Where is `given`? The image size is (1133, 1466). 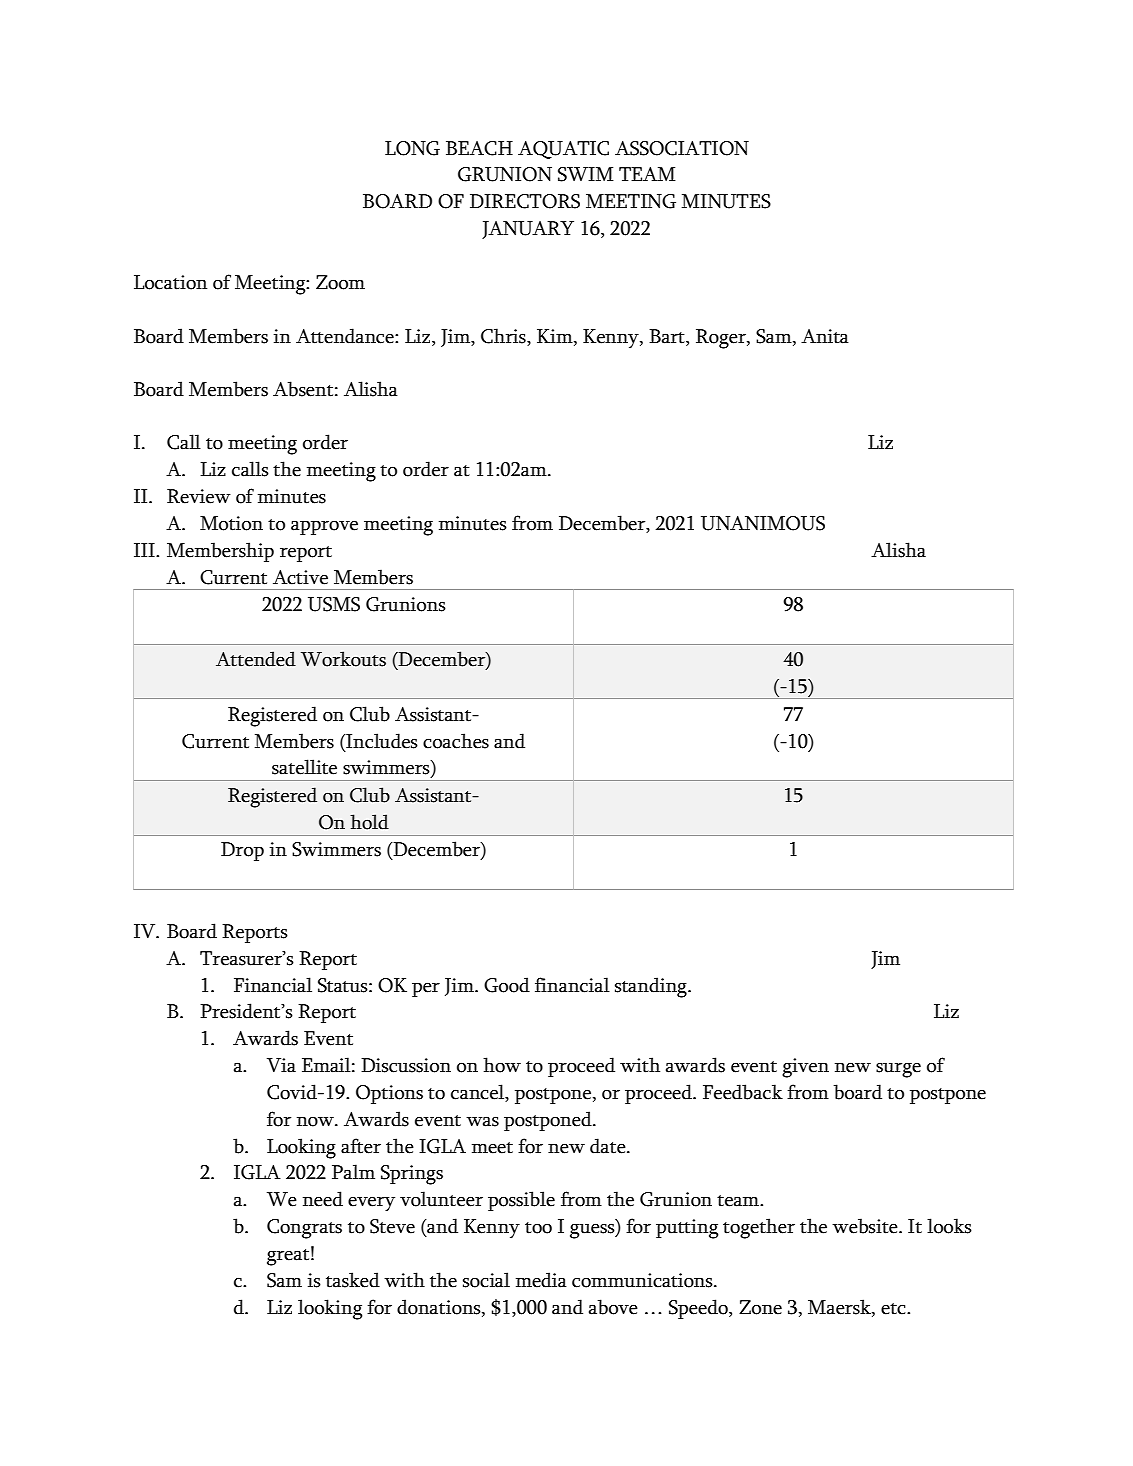
given is located at coordinates (805, 1068).
